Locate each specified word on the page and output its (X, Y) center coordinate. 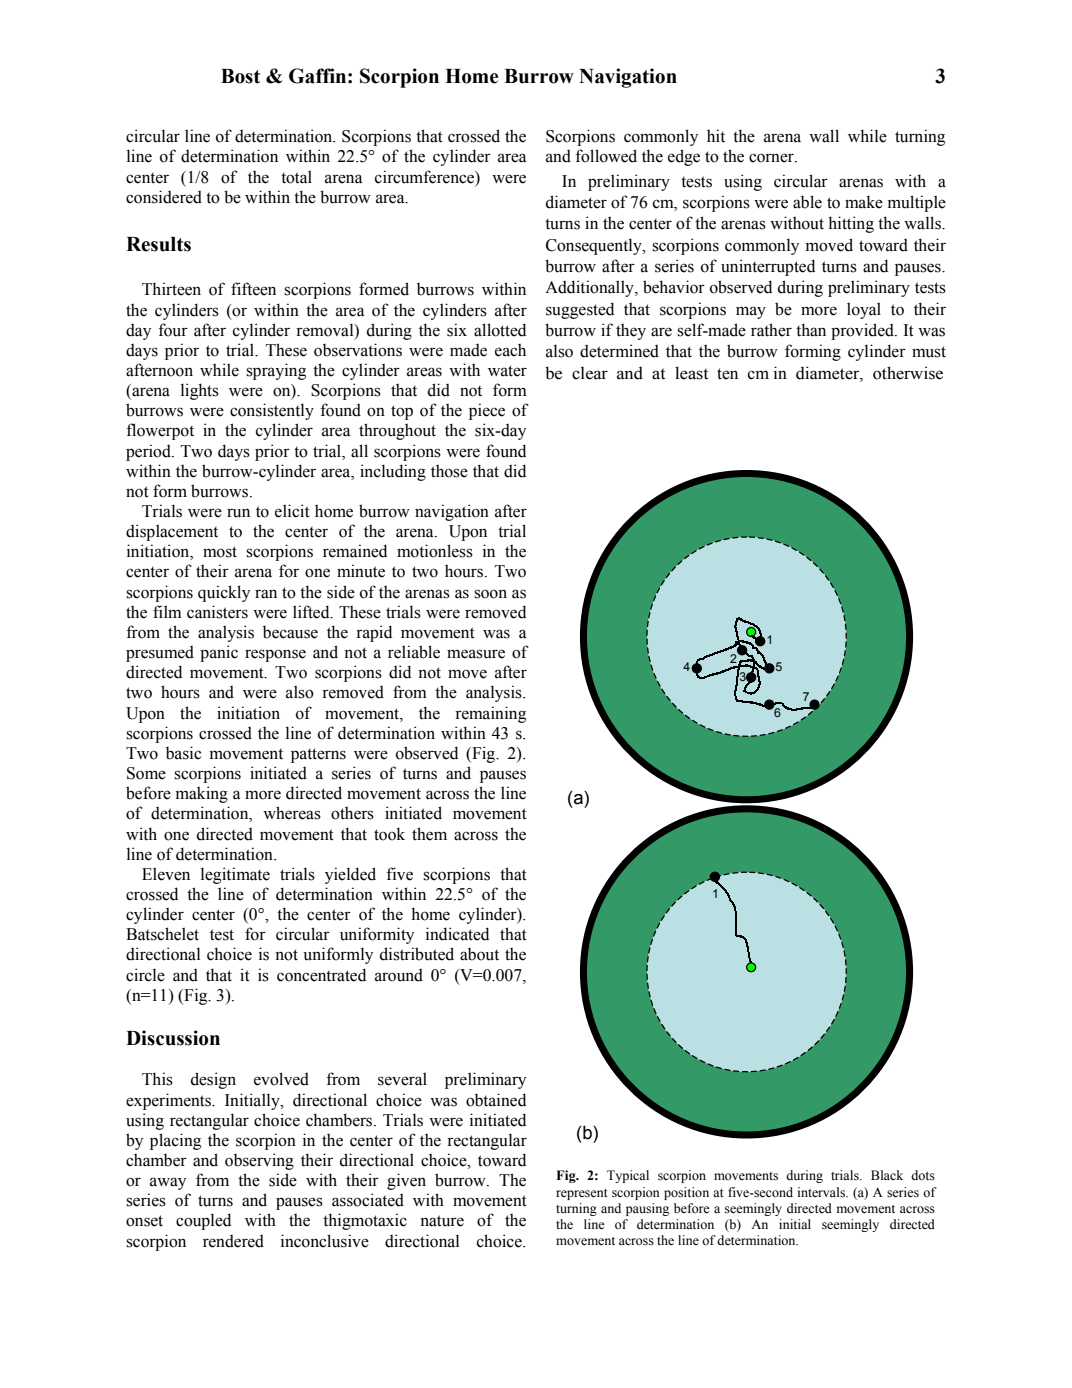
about (479, 954)
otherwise (908, 373)
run (238, 513)
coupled (203, 1221)
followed (606, 156)
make (864, 202)
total (296, 177)
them (429, 834)
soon (490, 594)
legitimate (235, 875)
